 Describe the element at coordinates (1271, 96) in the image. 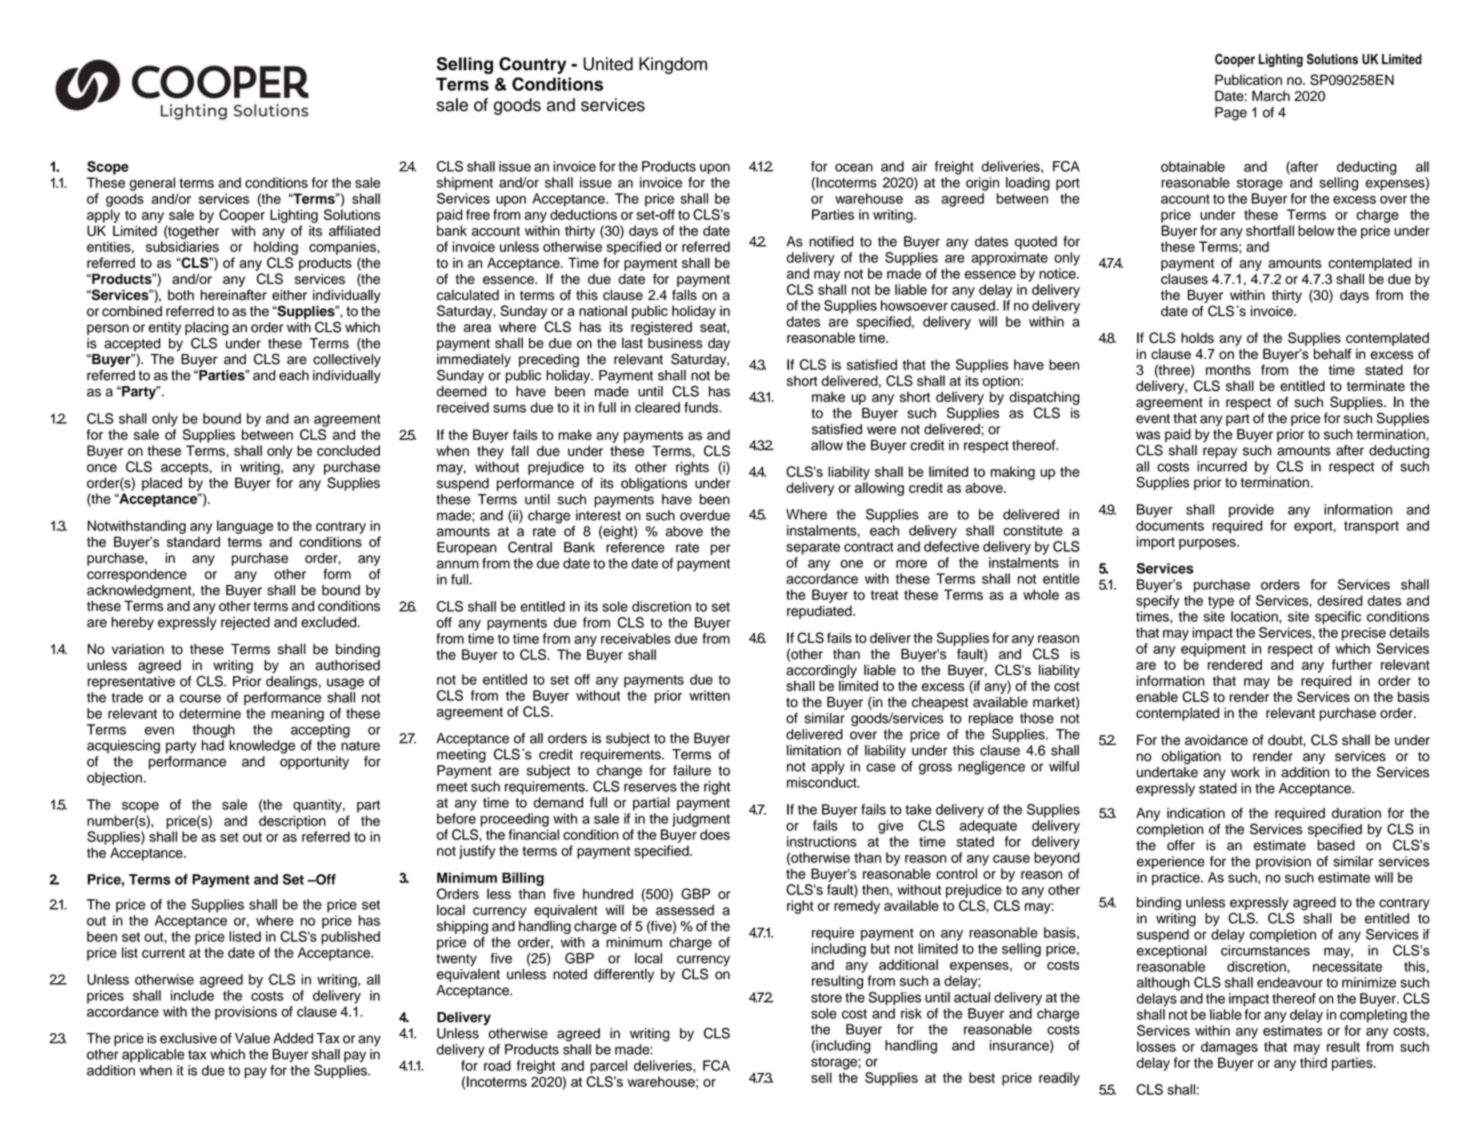

I see `March` at that location.
